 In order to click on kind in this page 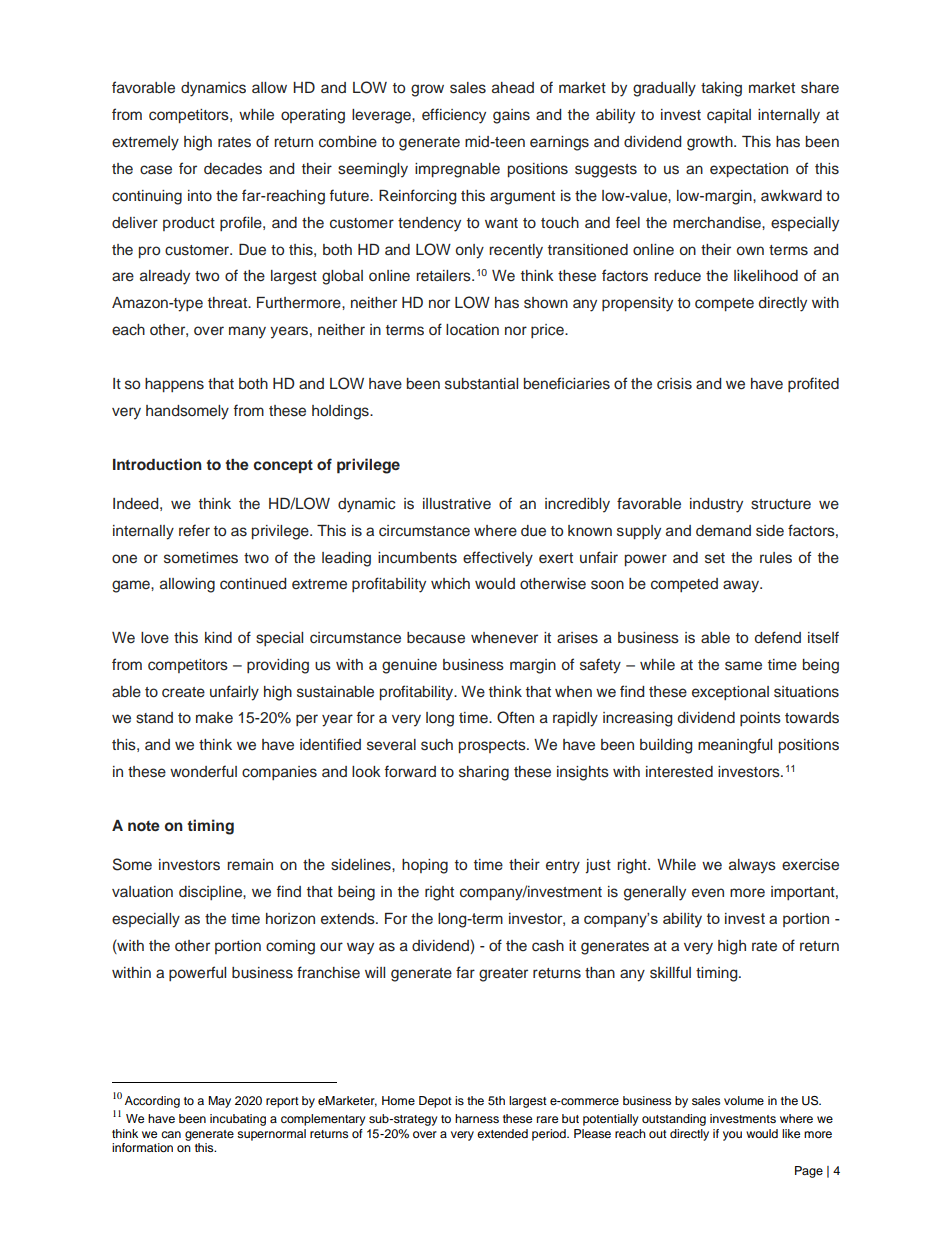, I will do `click(218, 637)`.
